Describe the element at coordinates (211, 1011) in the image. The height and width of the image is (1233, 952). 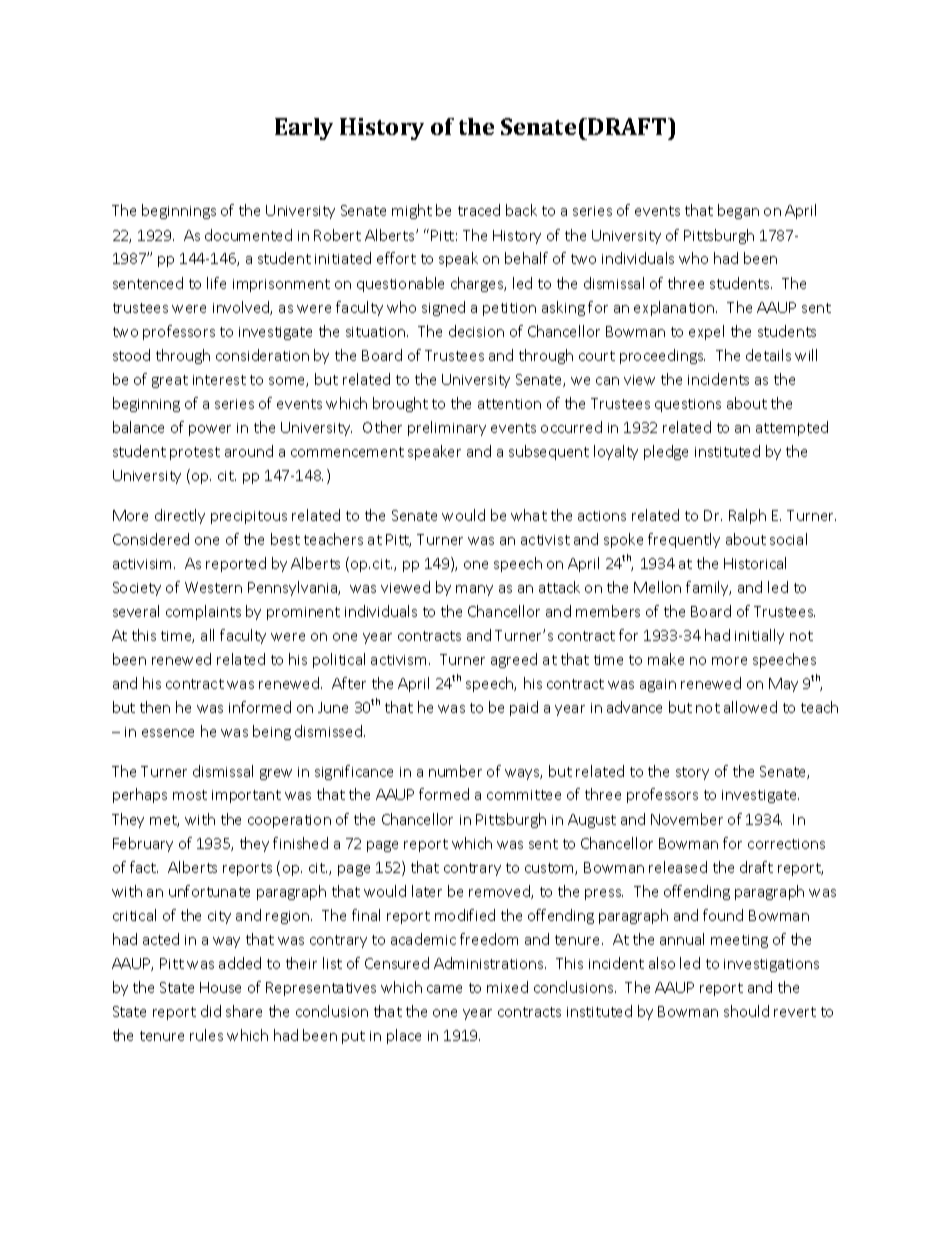
I see `did` at that location.
